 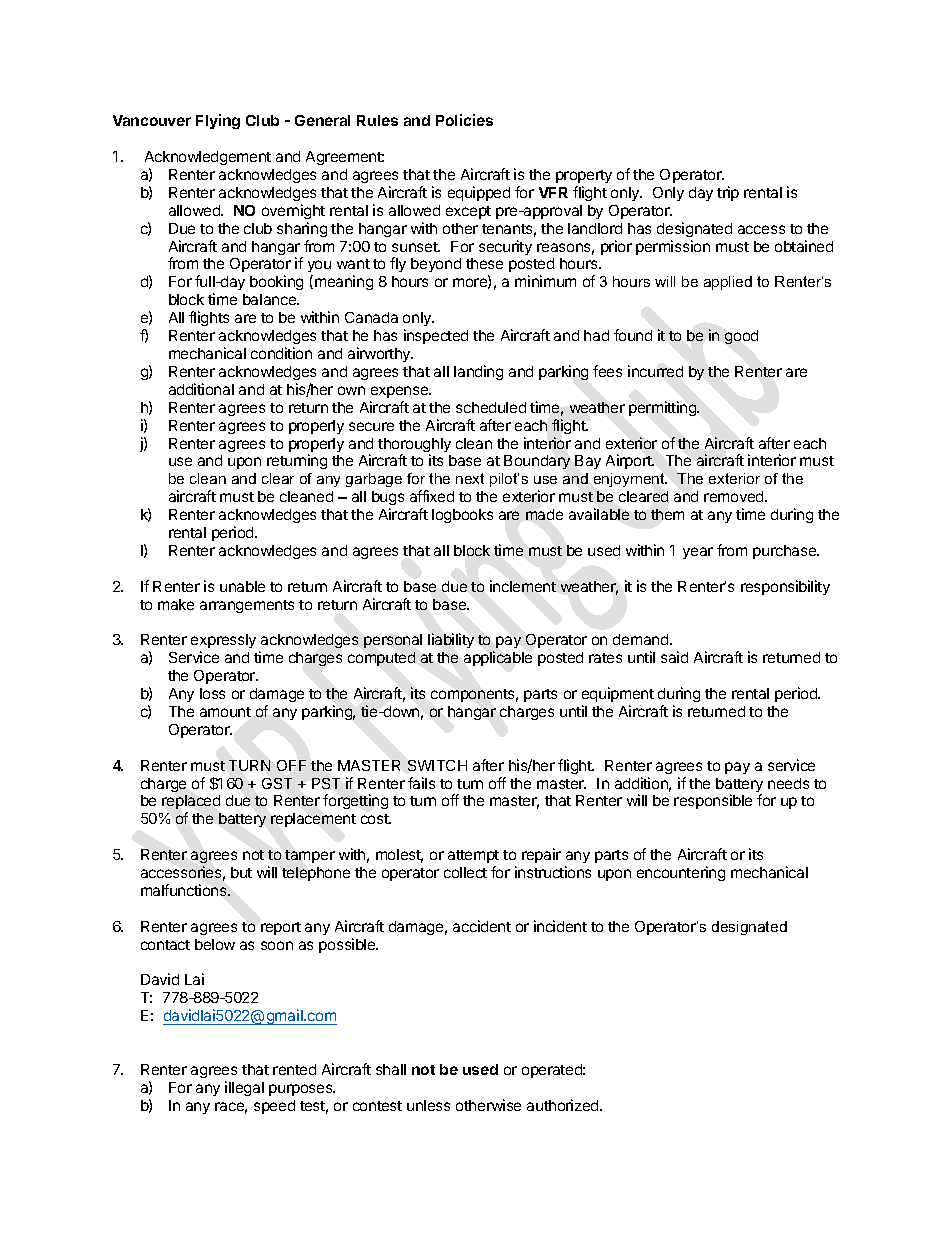 What do you see at coordinates (225, 712) in the screenshot?
I see `amount` at bounding box center [225, 712].
